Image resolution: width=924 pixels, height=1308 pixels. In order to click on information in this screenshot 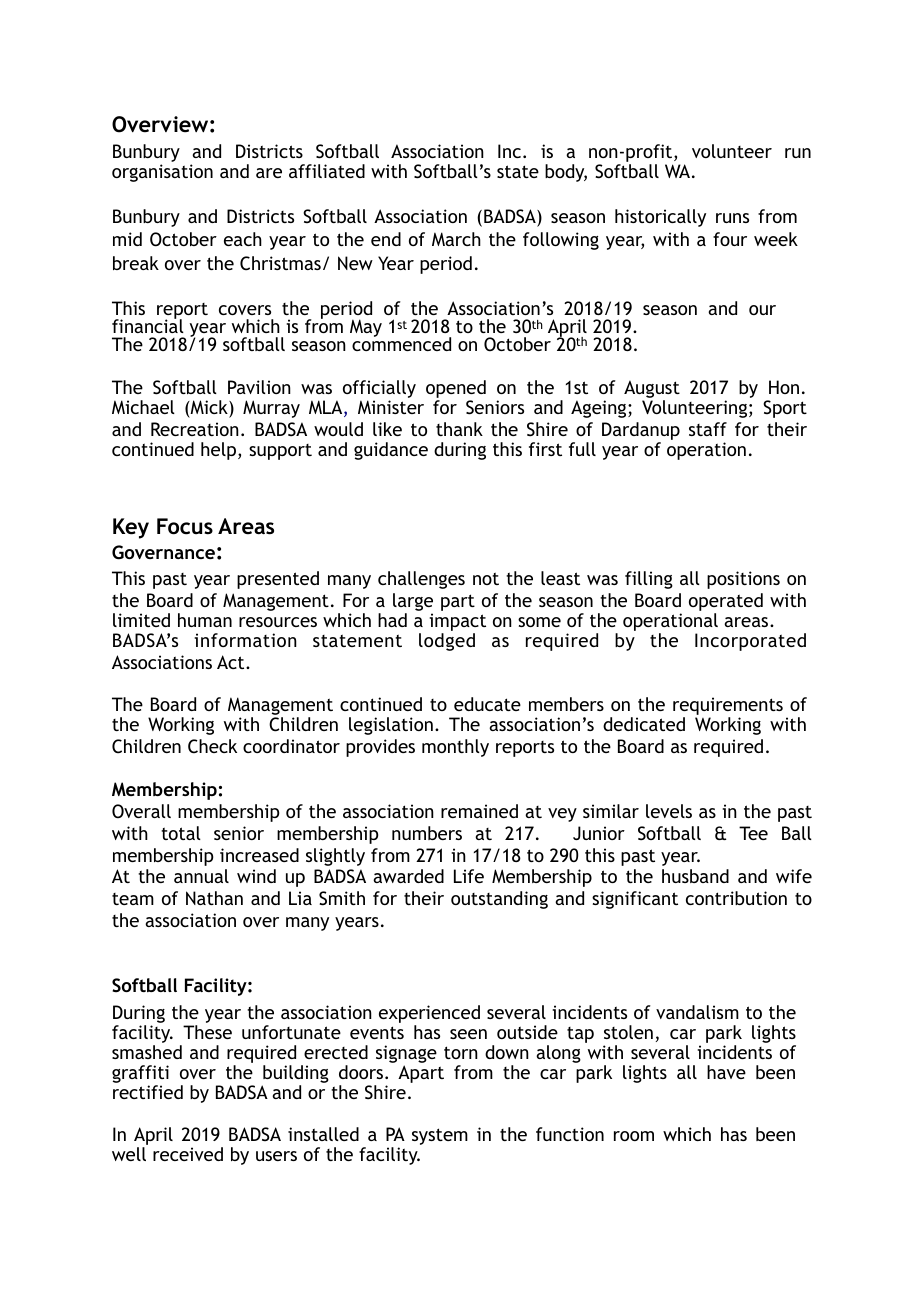, I will do `click(245, 640)`.
